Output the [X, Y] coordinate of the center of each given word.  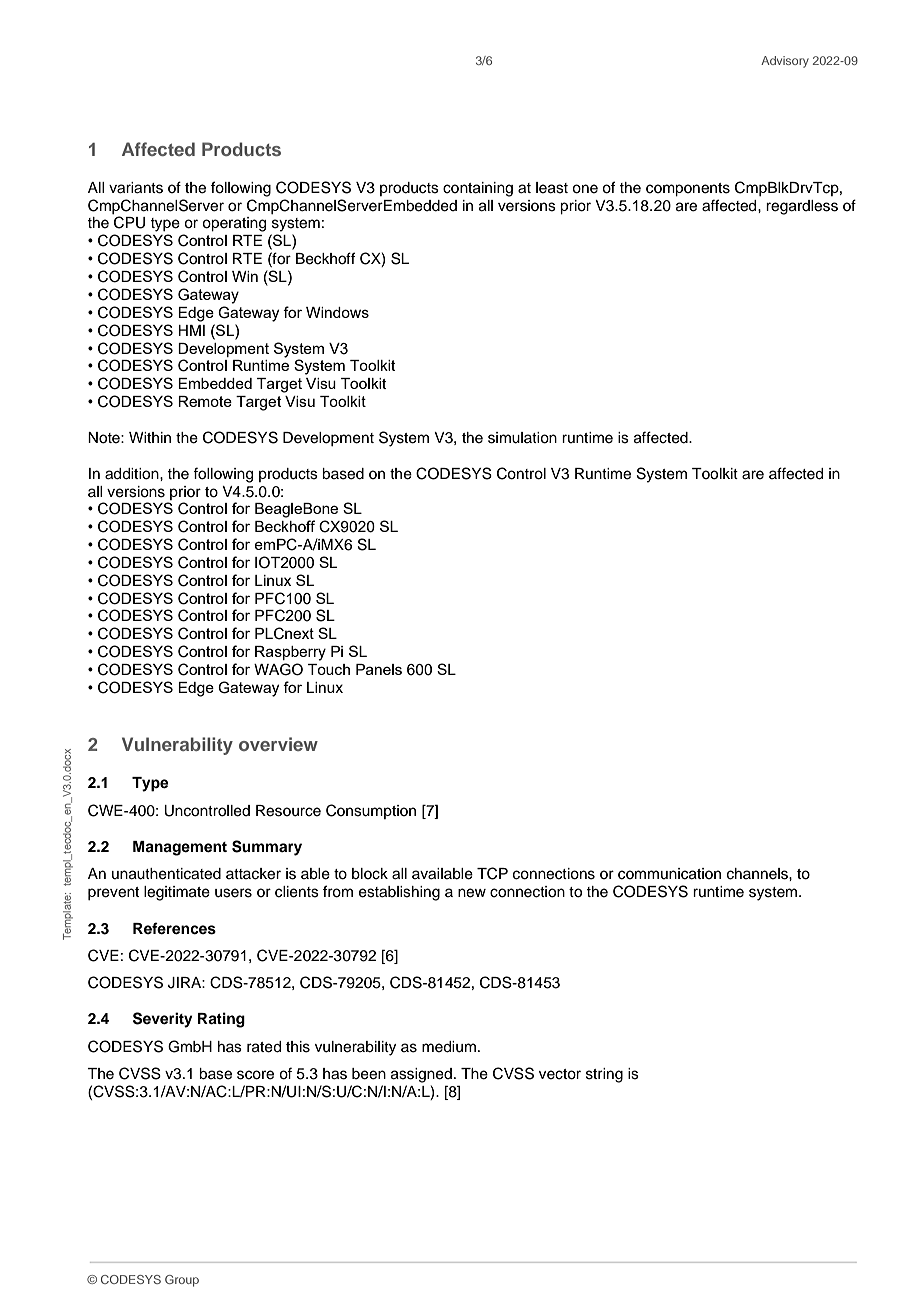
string [604, 1075]
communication [669, 874]
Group [182, 1281]
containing [478, 189]
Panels [379, 669]
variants [136, 188]
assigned [421, 1075]
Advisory [785, 62]
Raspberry [290, 653]
